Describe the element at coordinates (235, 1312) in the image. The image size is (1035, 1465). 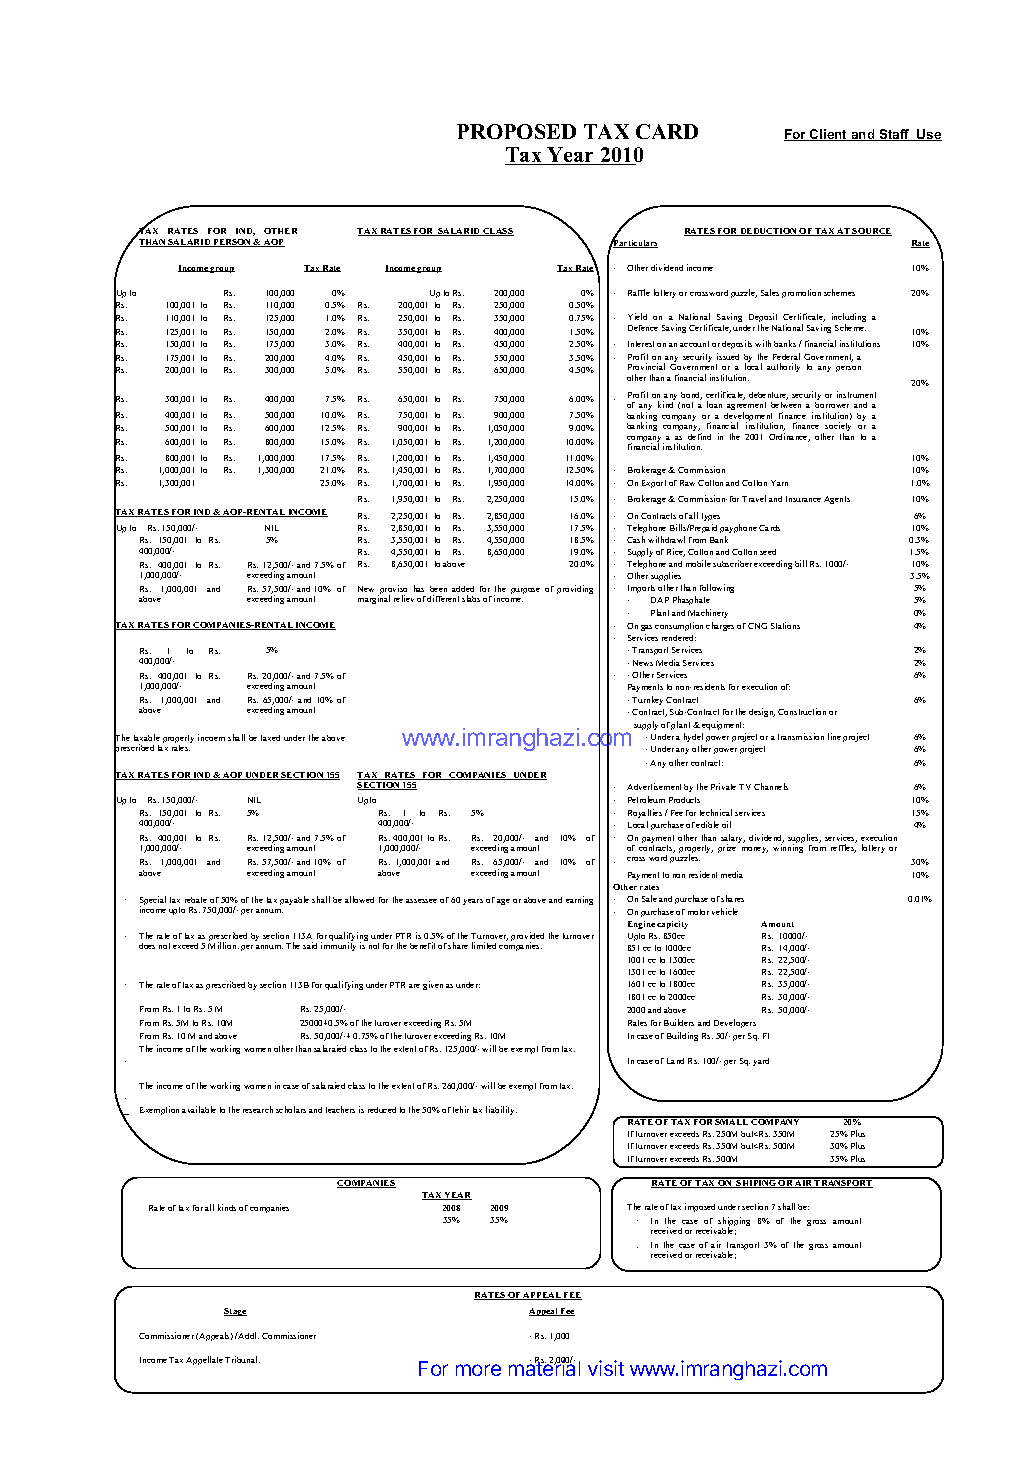
I see `Stage` at that location.
